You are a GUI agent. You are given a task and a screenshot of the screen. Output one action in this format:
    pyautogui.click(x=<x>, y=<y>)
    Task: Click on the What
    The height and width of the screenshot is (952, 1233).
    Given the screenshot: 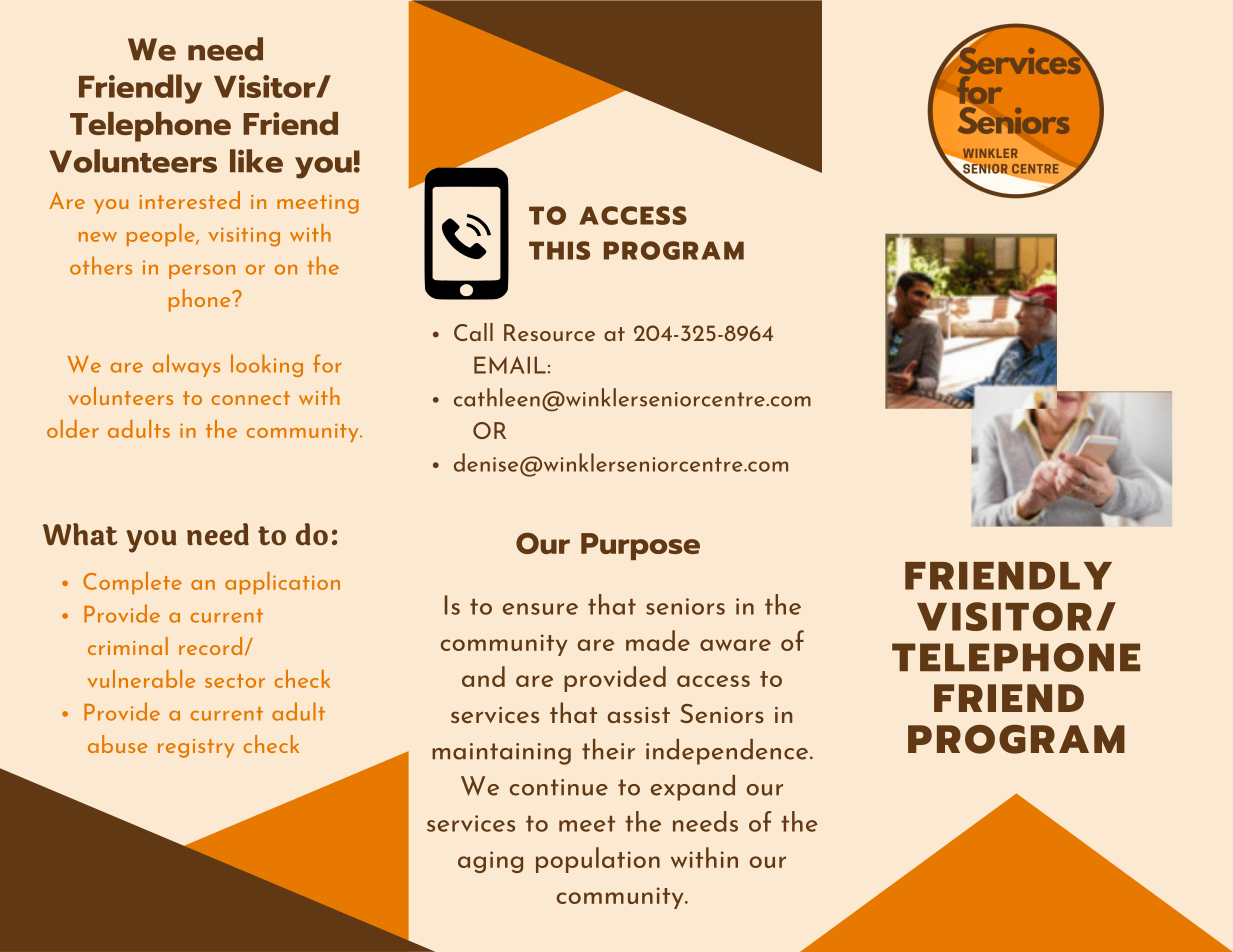 What is the action you would take?
    pyautogui.click(x=80, y=534)
